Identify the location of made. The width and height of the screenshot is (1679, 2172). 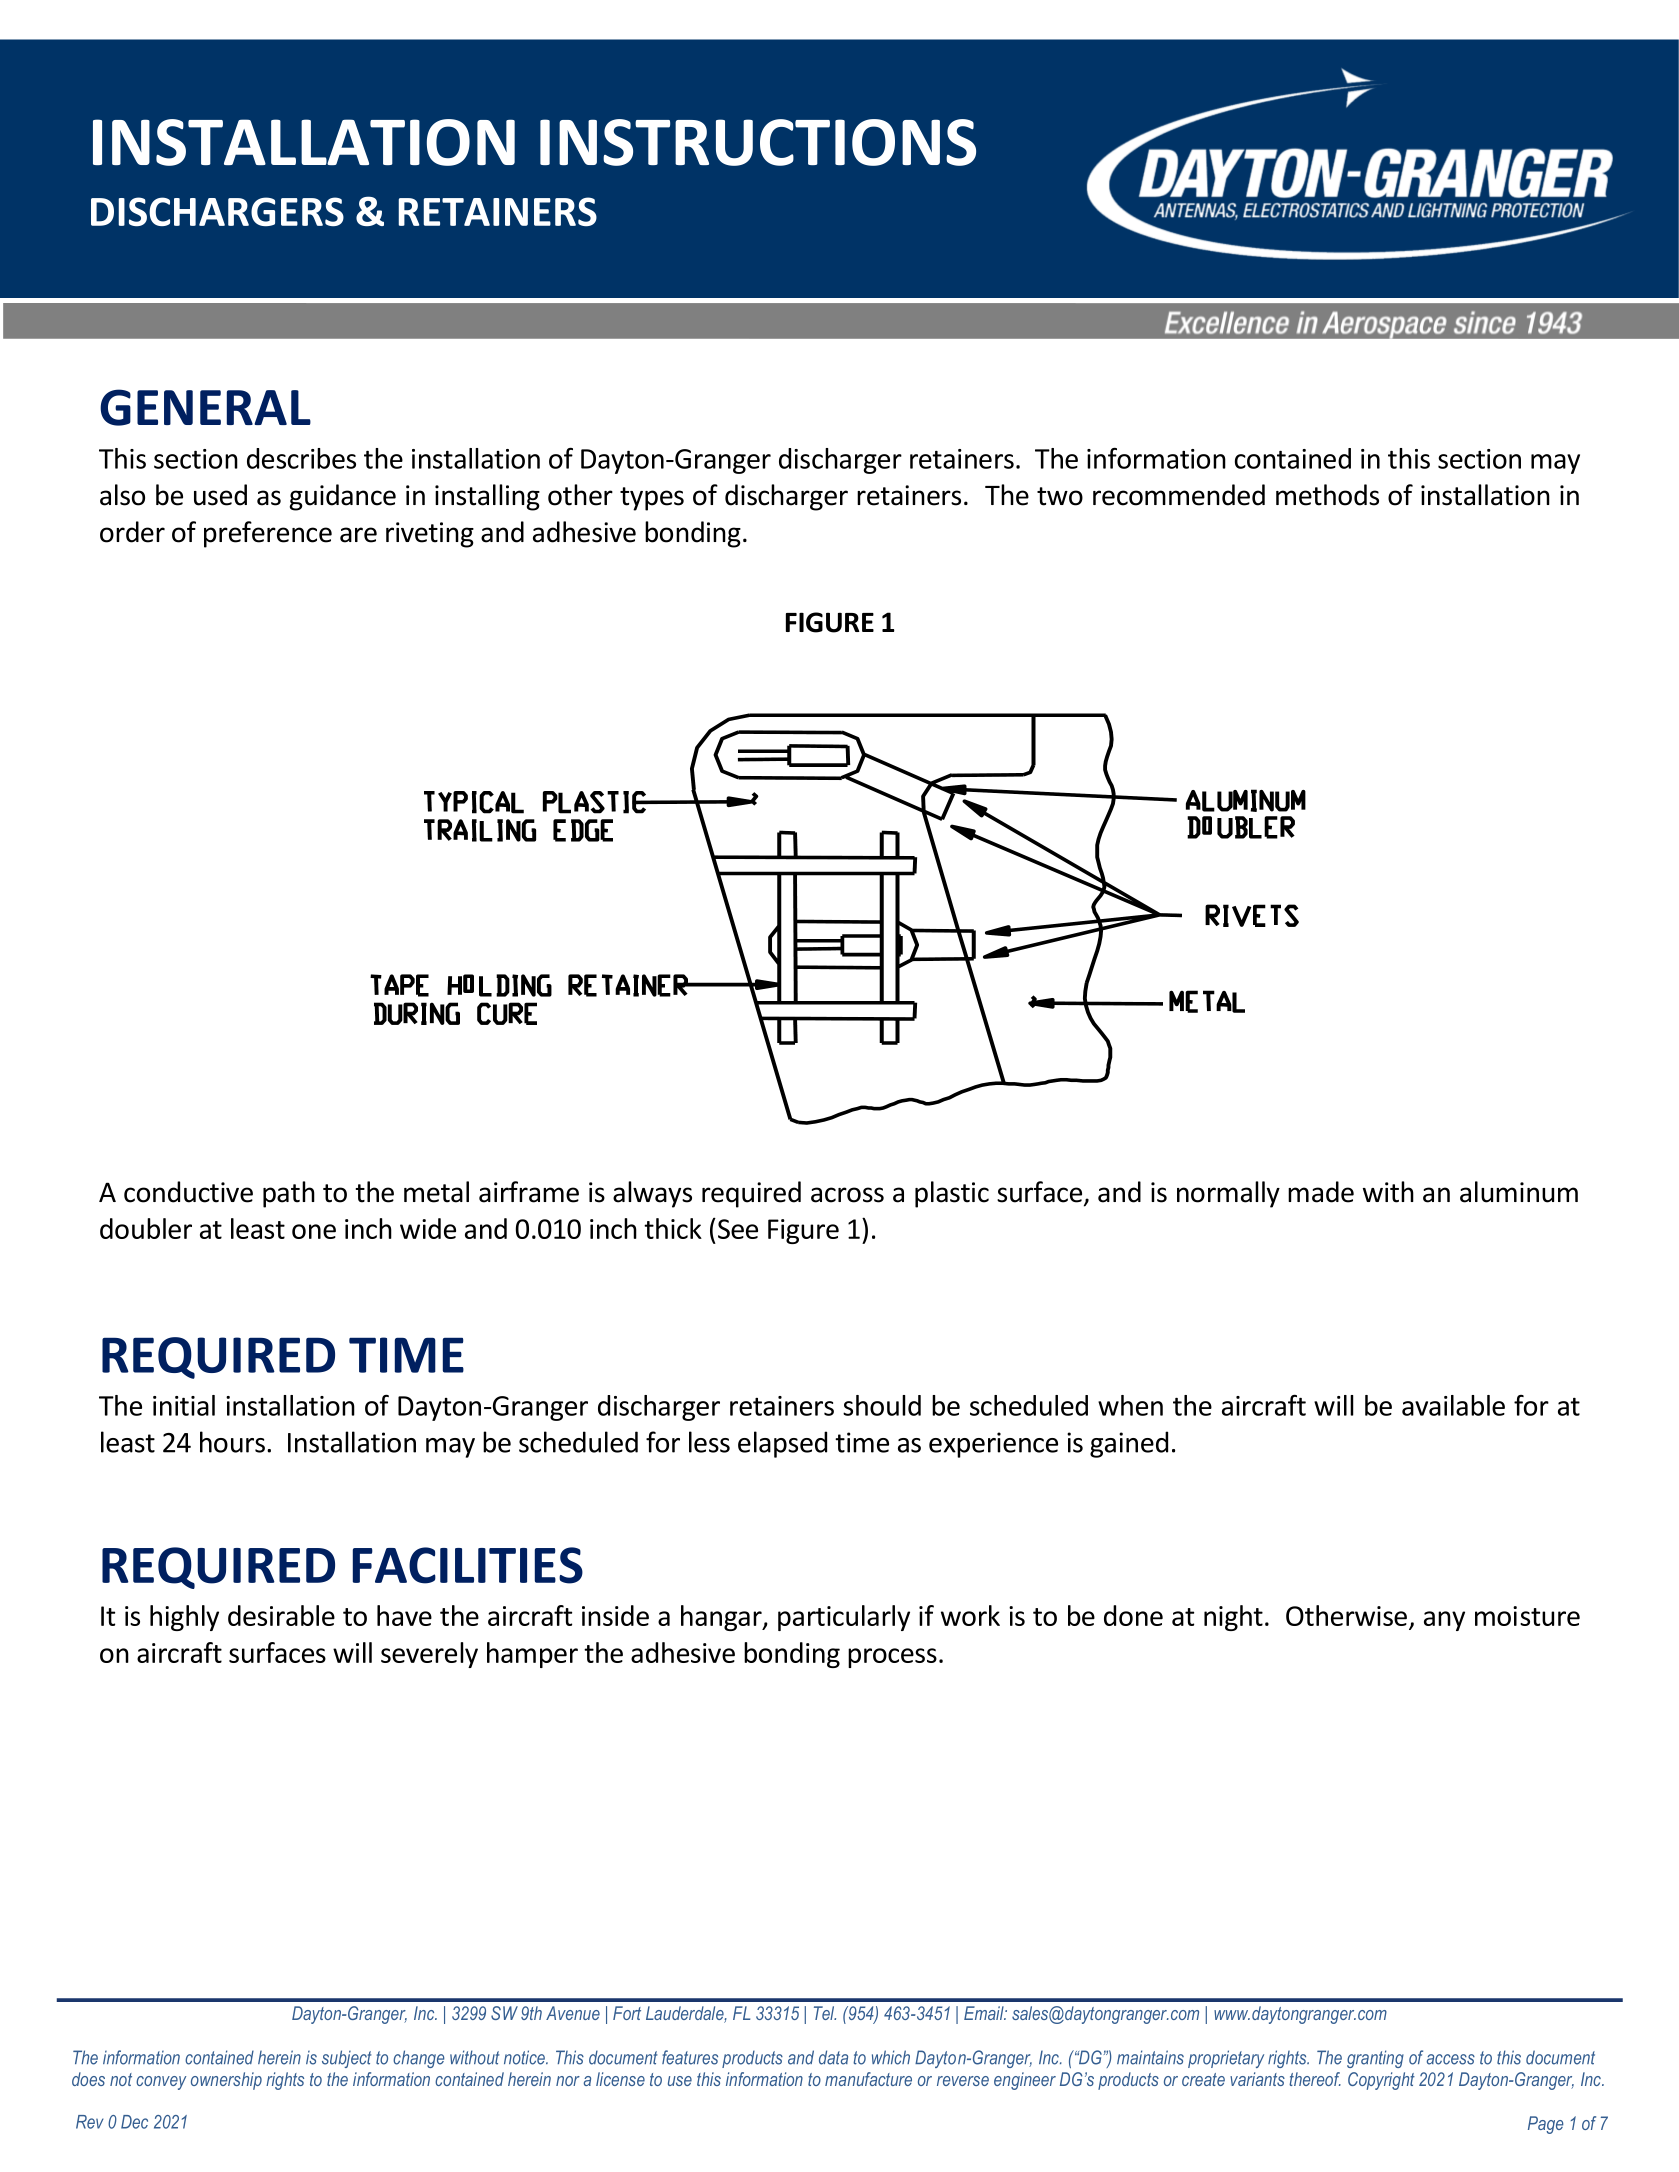
(1321, 1192).
